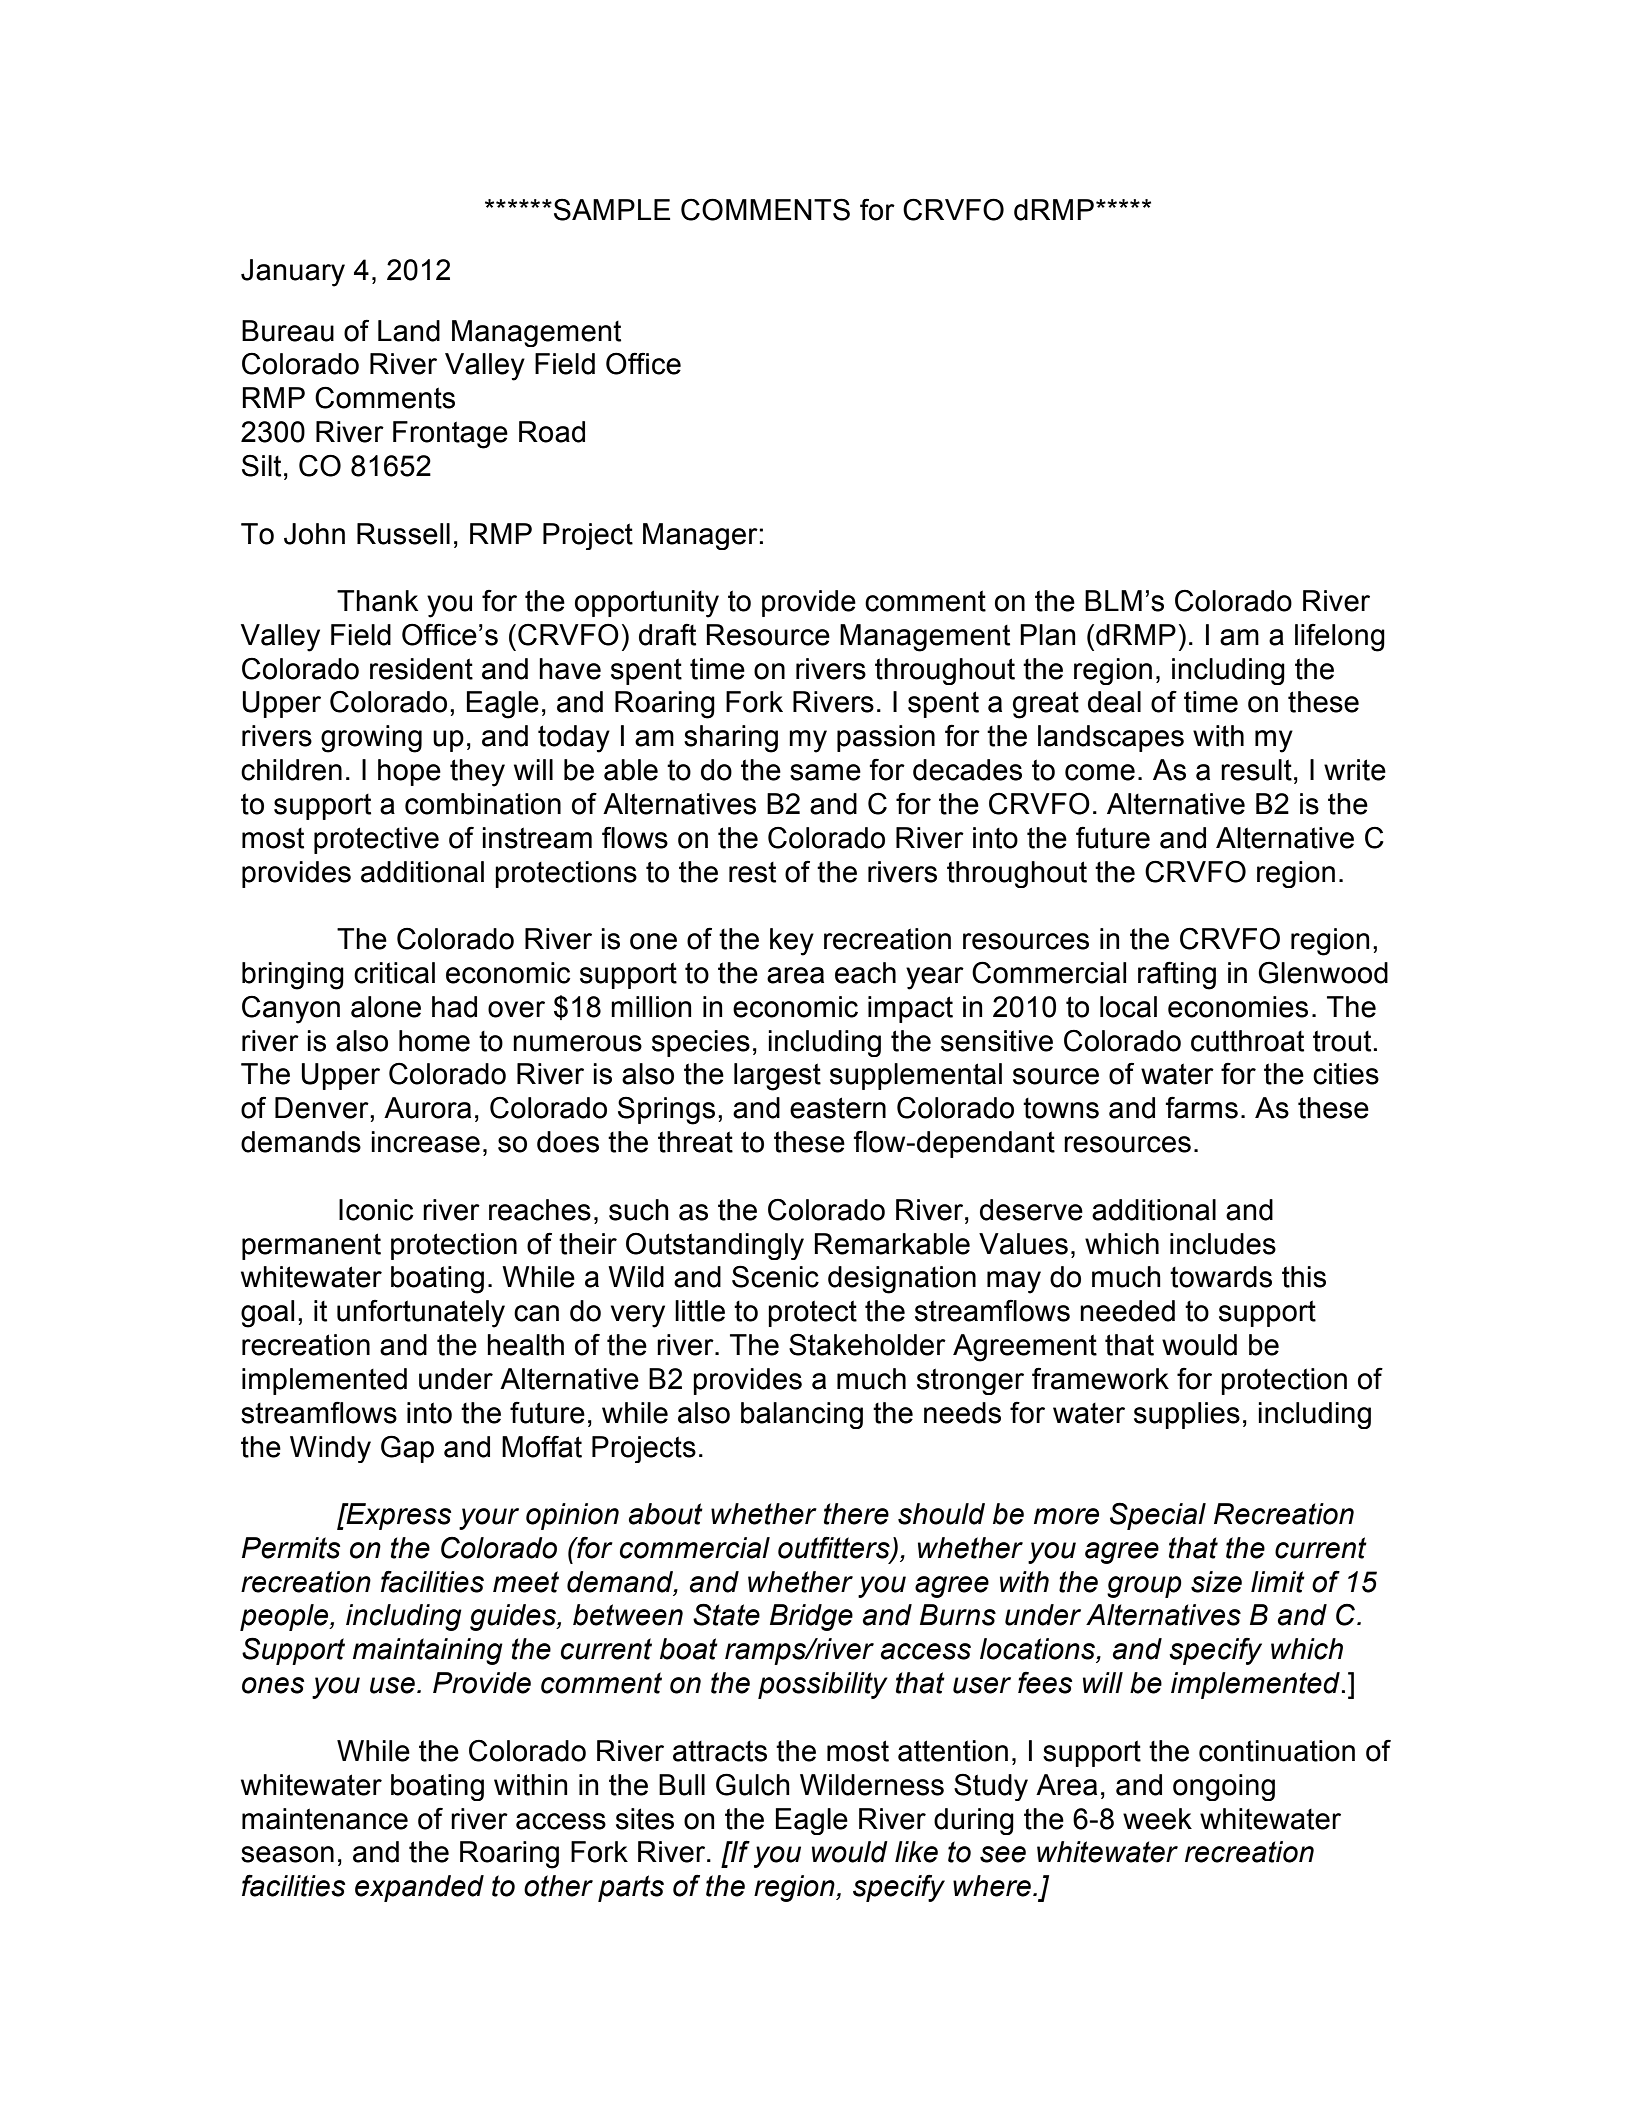  I want to click on expanded, so click(419, 1888).
